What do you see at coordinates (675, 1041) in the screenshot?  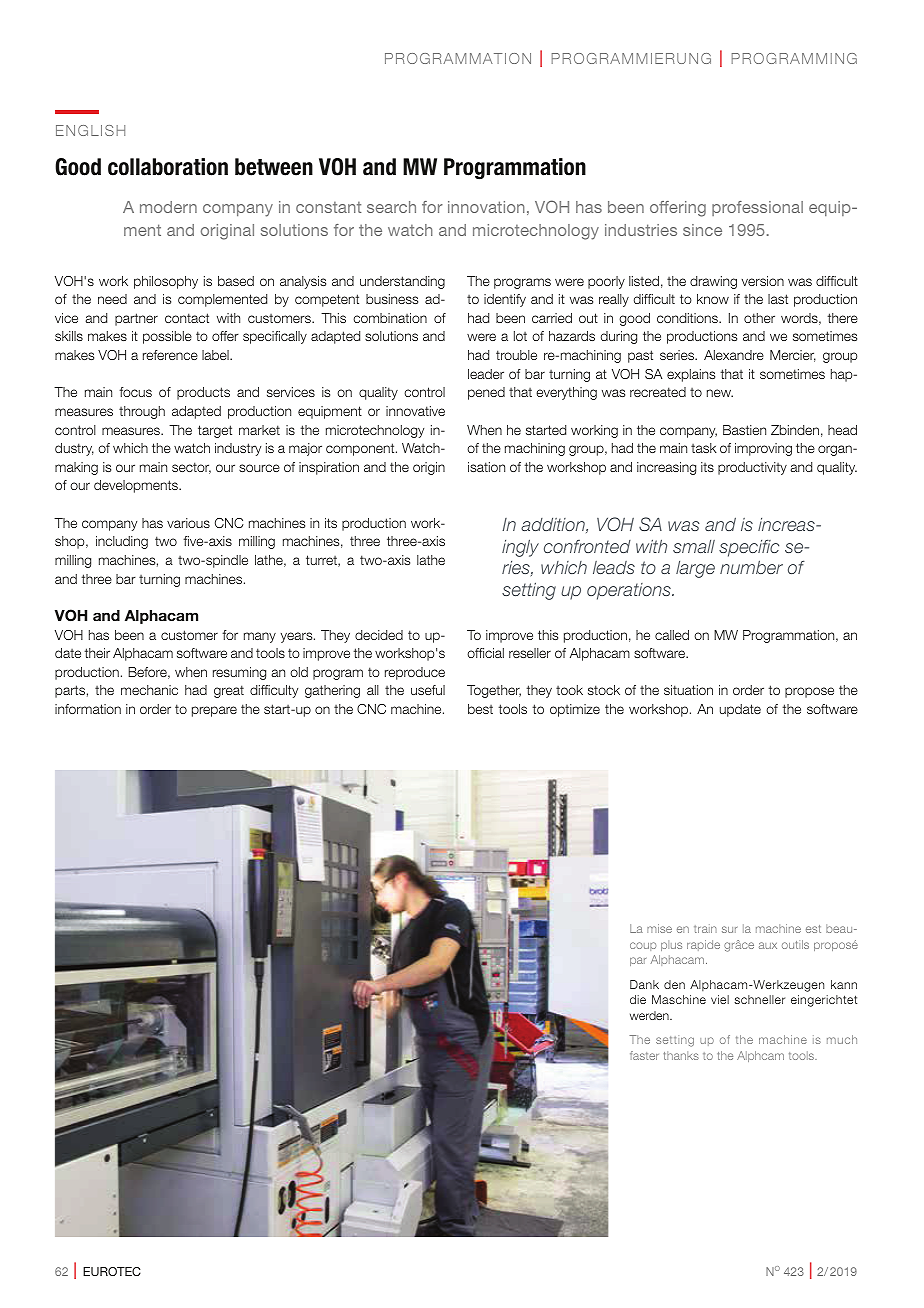 I see `setting` at bounding box center [675, 1041].
